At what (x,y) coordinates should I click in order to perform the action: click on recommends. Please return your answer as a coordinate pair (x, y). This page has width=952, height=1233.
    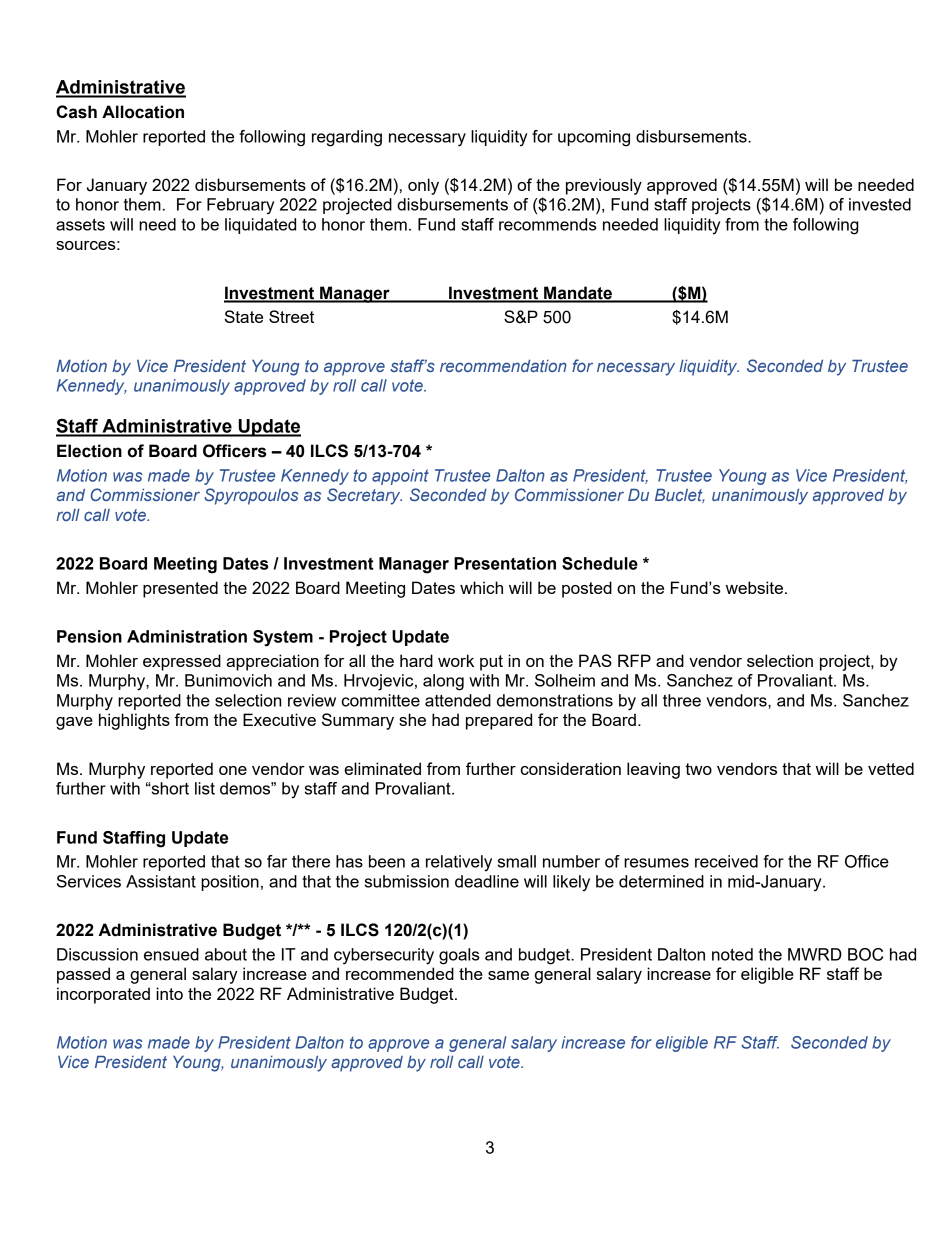
    Looking at the image, I should click on (548, 224).
